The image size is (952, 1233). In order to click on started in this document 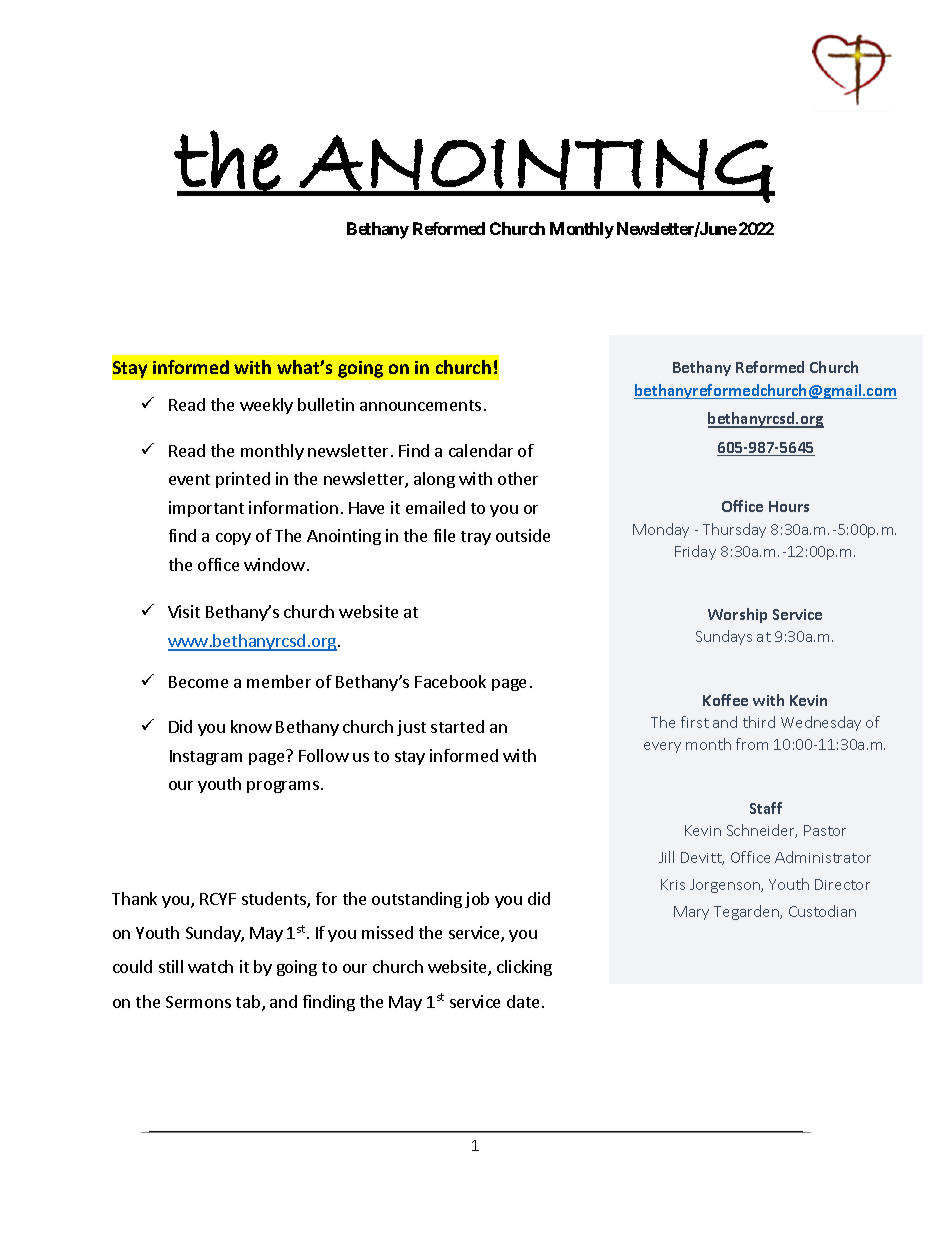, I will do `click(457, 726)`.
